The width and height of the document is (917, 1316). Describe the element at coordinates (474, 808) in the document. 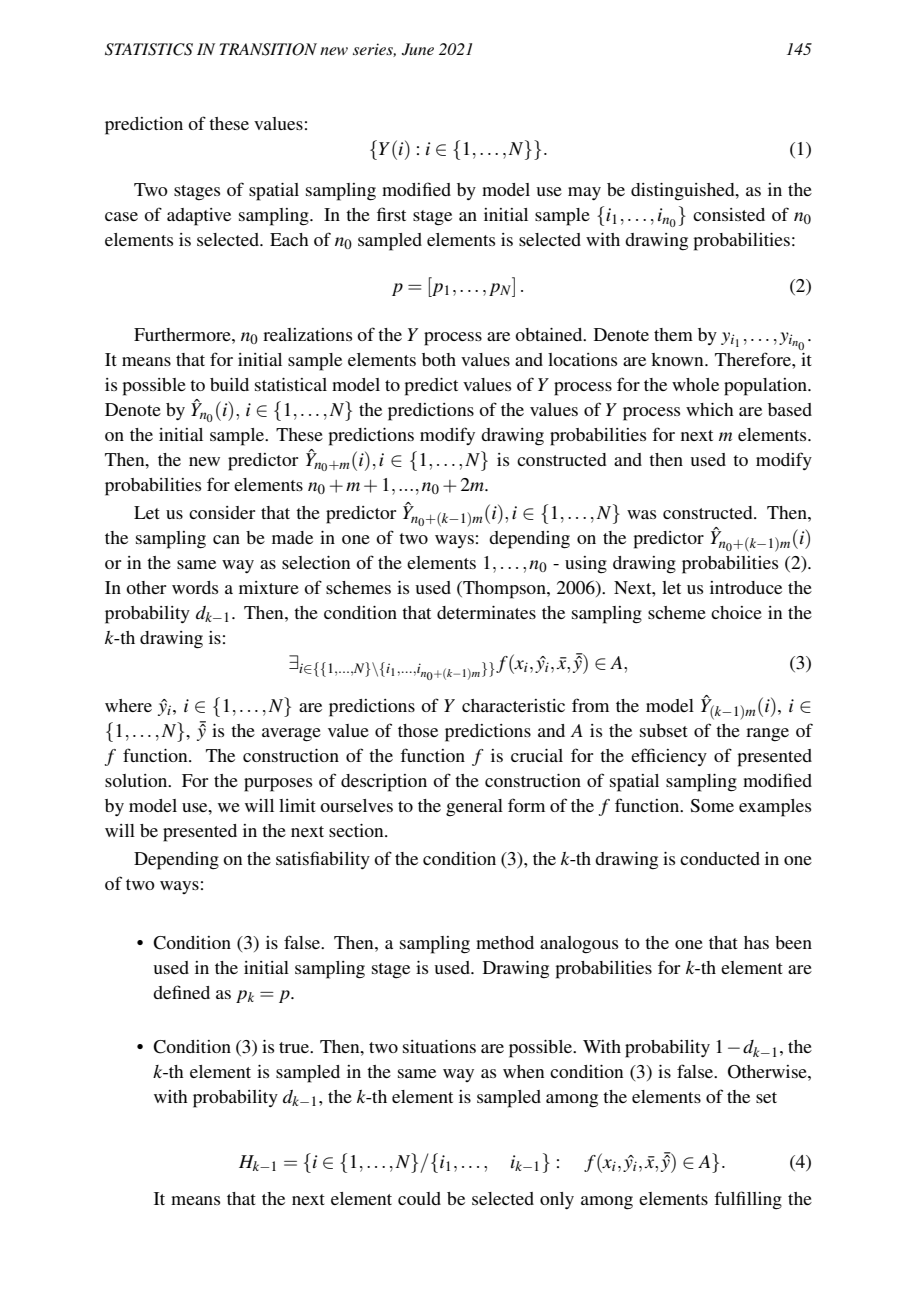

I see `general` at that location.
